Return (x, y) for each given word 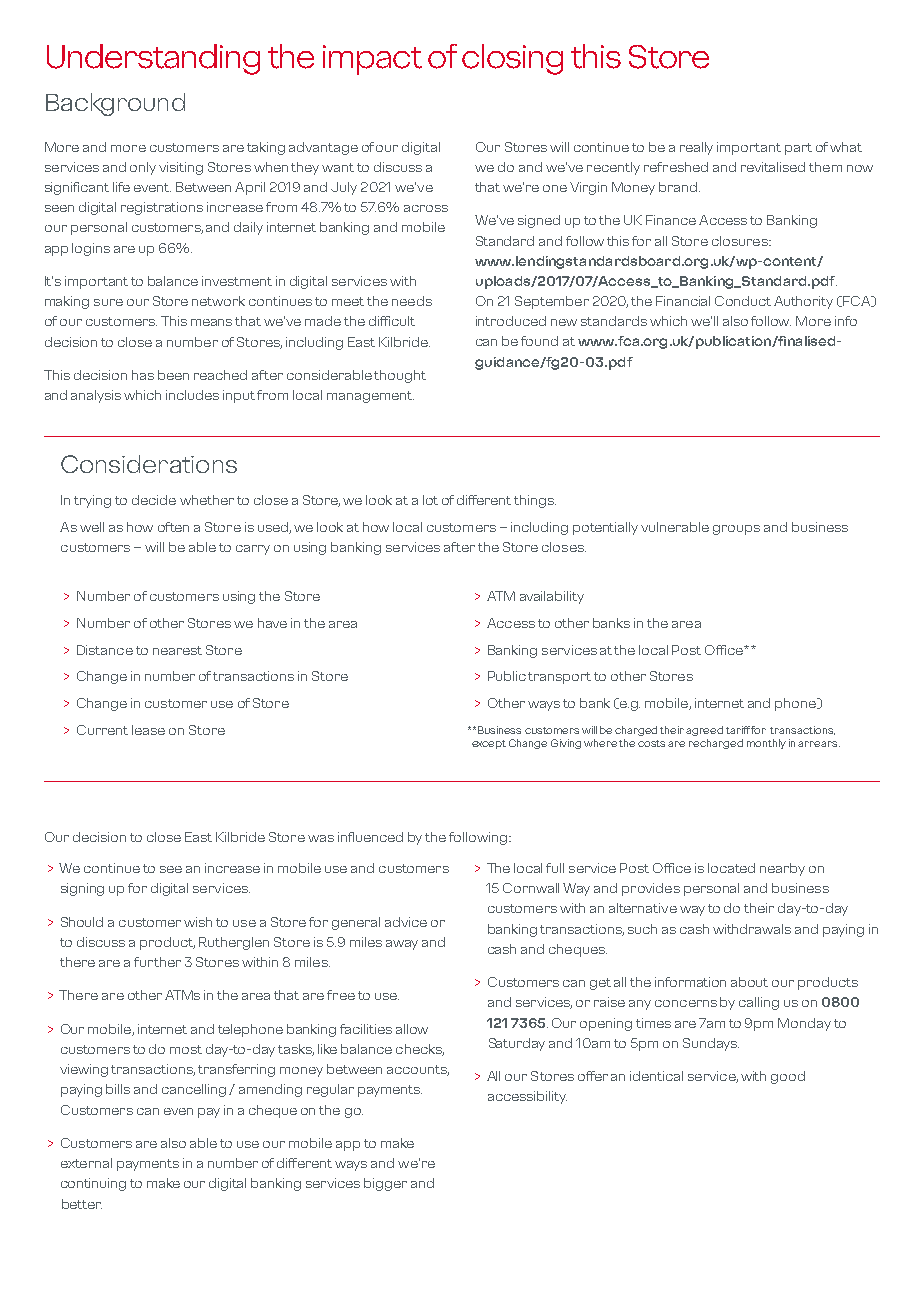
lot (430, 500)
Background (115, 104)
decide (154, 500)
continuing (93, 1184)
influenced (370, 837)
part (798, 149)
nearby (782, 869)
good (788, 1077)
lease (148, 730)
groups (736, 530)
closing (512, 59)
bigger (385, 1184)
